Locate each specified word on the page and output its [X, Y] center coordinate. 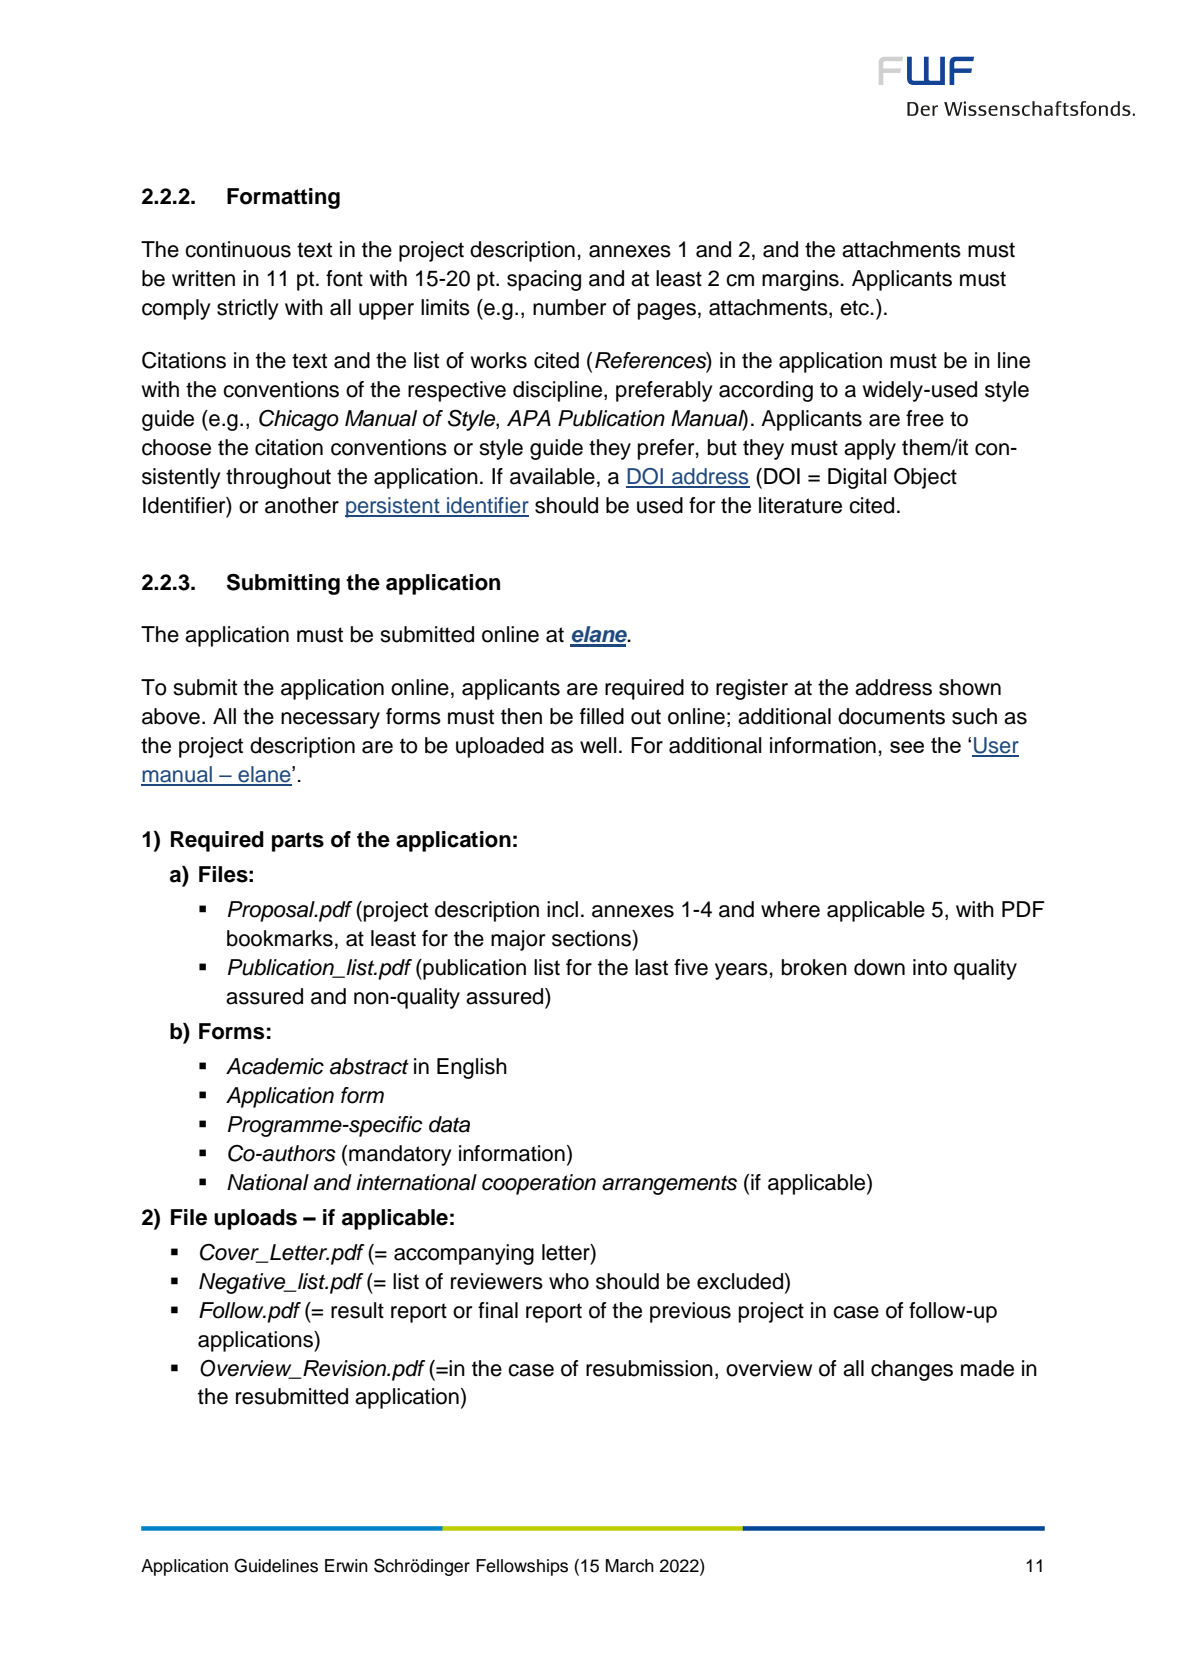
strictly [248, 309]
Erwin [346, 1565]
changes [912, 1370]
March [630, 1566]
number [569, 307]
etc [855, 308]
